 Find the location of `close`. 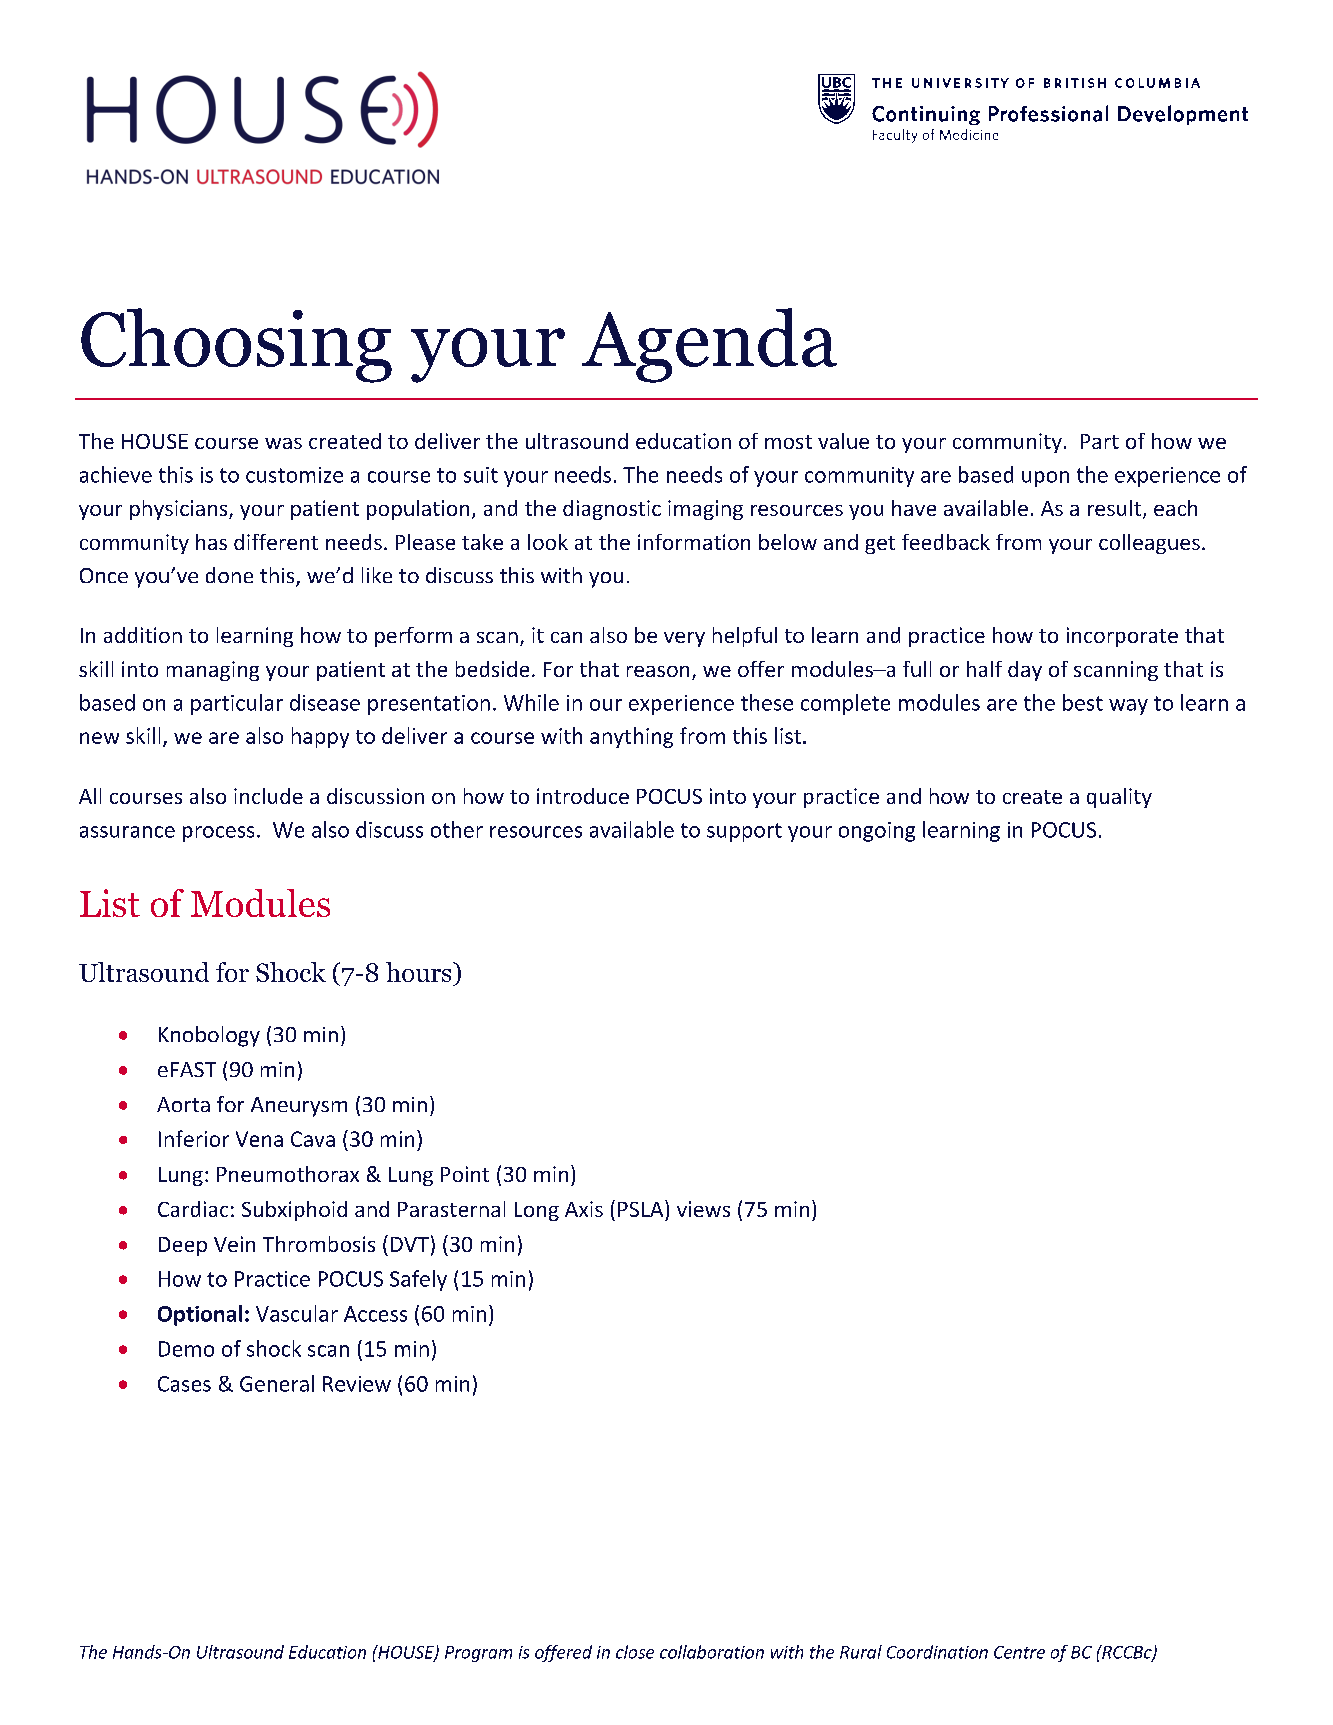

close is located at coordinates (635, 1652).
